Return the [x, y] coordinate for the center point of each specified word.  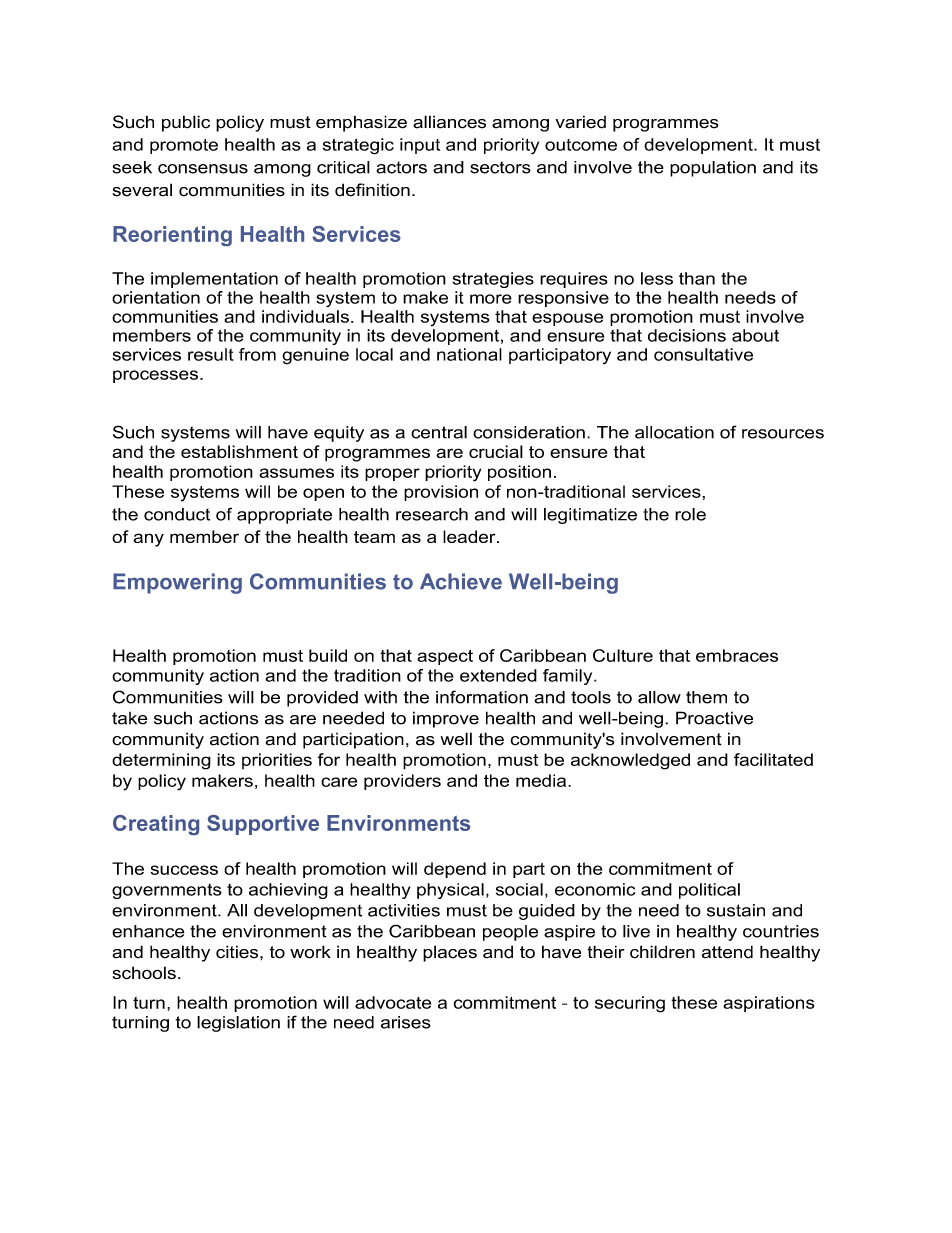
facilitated [773, 759]
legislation [238, 1024]
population [713, 169]
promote [184, 146]
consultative [703, 354]
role [690, 514]
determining [161, 761]
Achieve [461, 581]
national [469, 354]
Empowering [177, 583]
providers [402, 782]
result [211, 354]
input [420, 146]
